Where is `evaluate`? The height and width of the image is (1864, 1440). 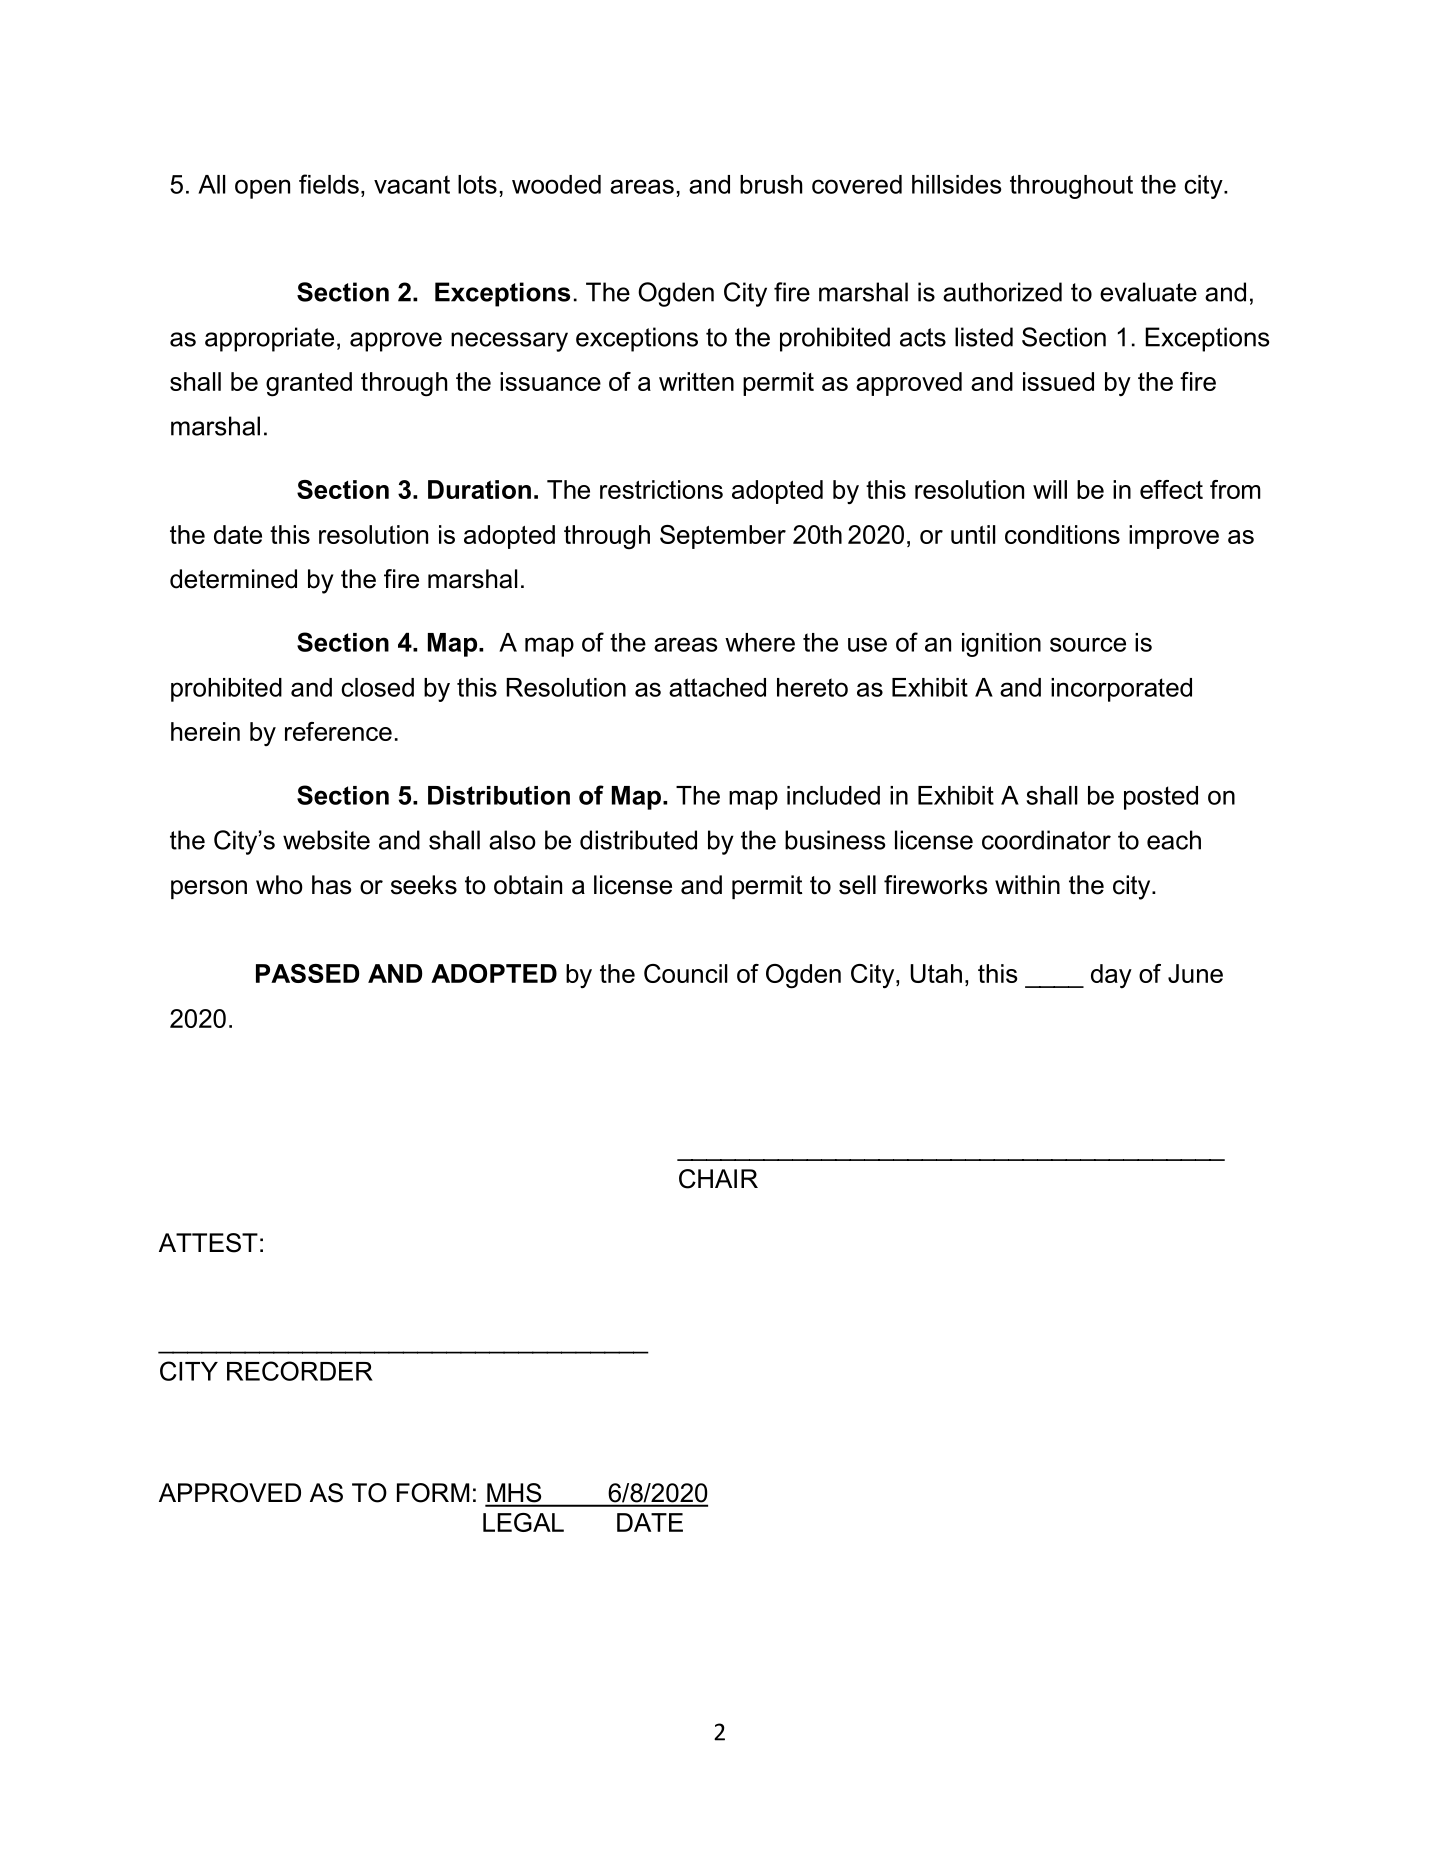 evaluate is located at coordinates (1148, 292).
